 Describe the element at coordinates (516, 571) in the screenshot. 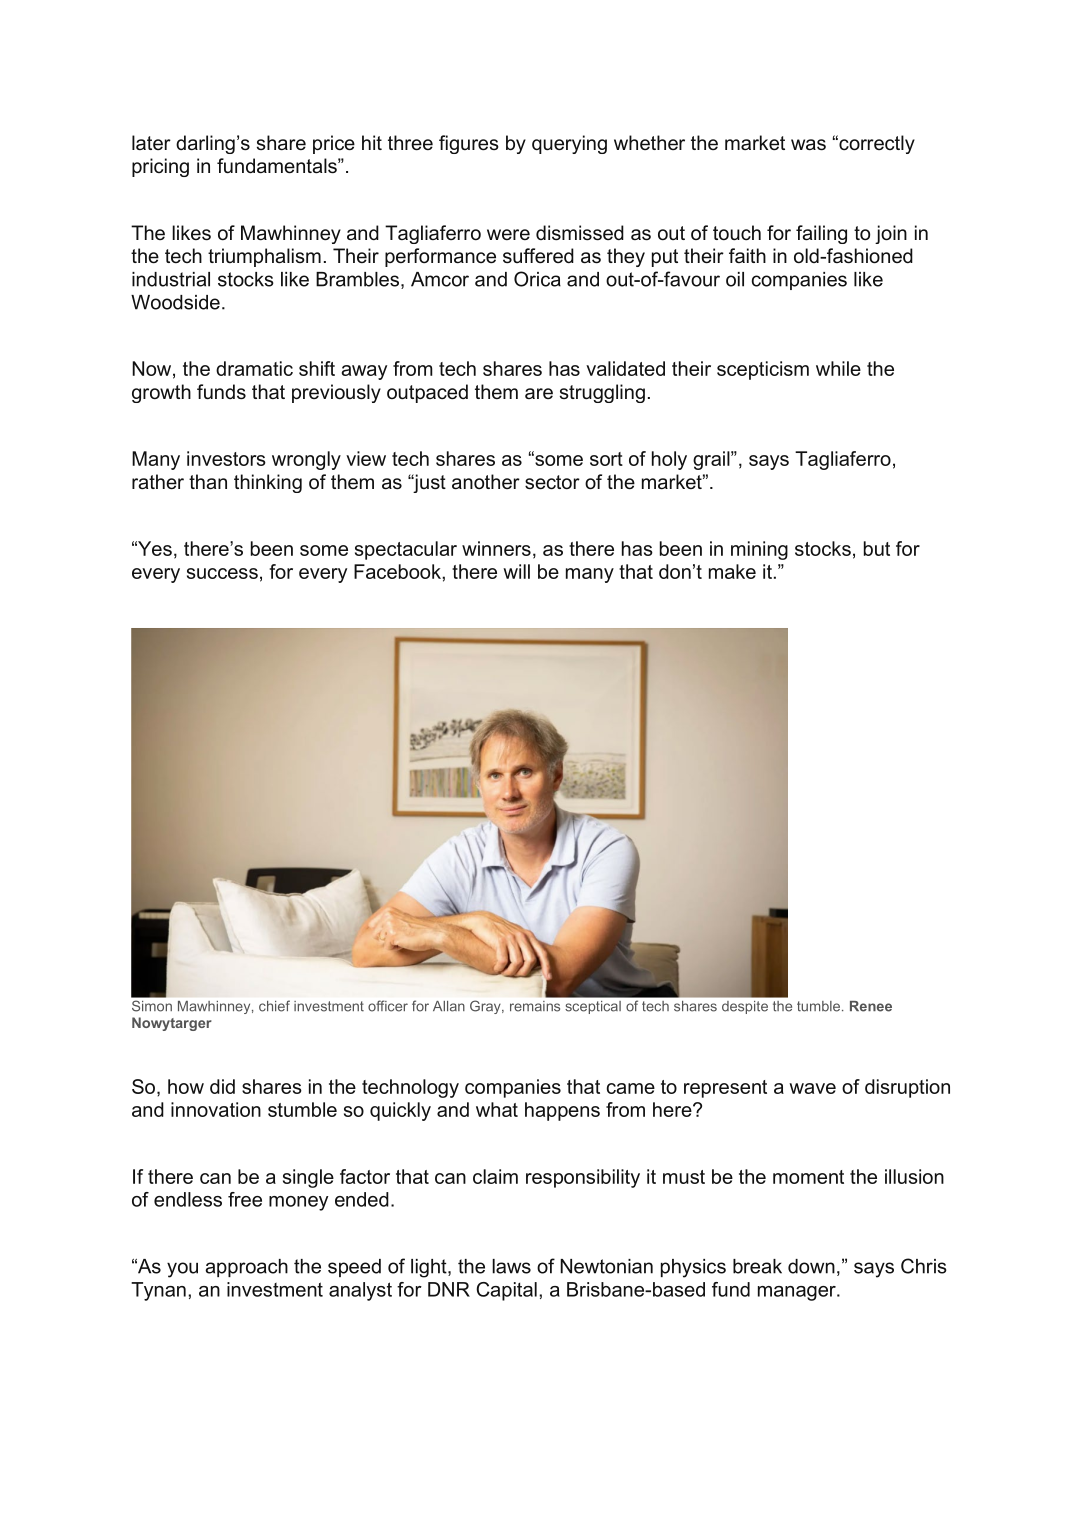

I see `will` at that location.
